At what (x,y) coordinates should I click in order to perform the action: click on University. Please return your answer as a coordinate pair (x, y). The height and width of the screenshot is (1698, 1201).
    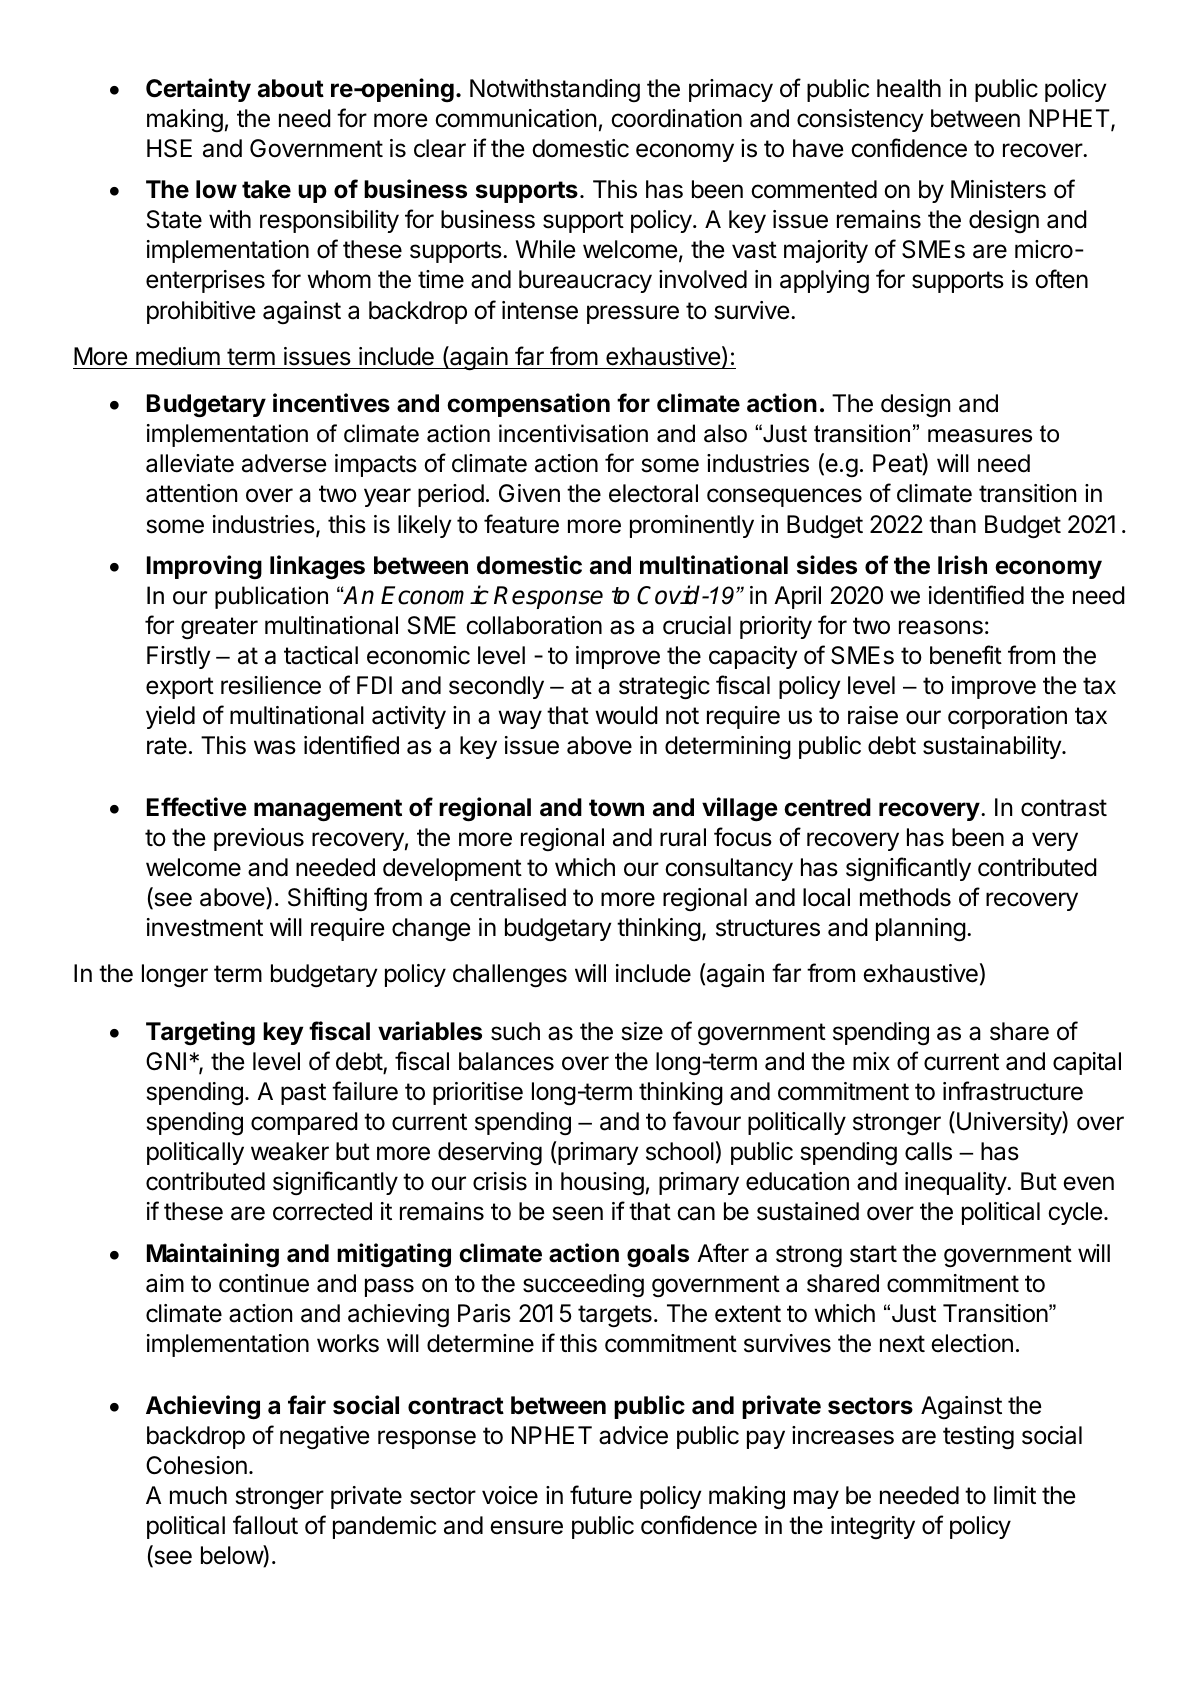
    Looking at the image, I should click on (1010, 1123).
